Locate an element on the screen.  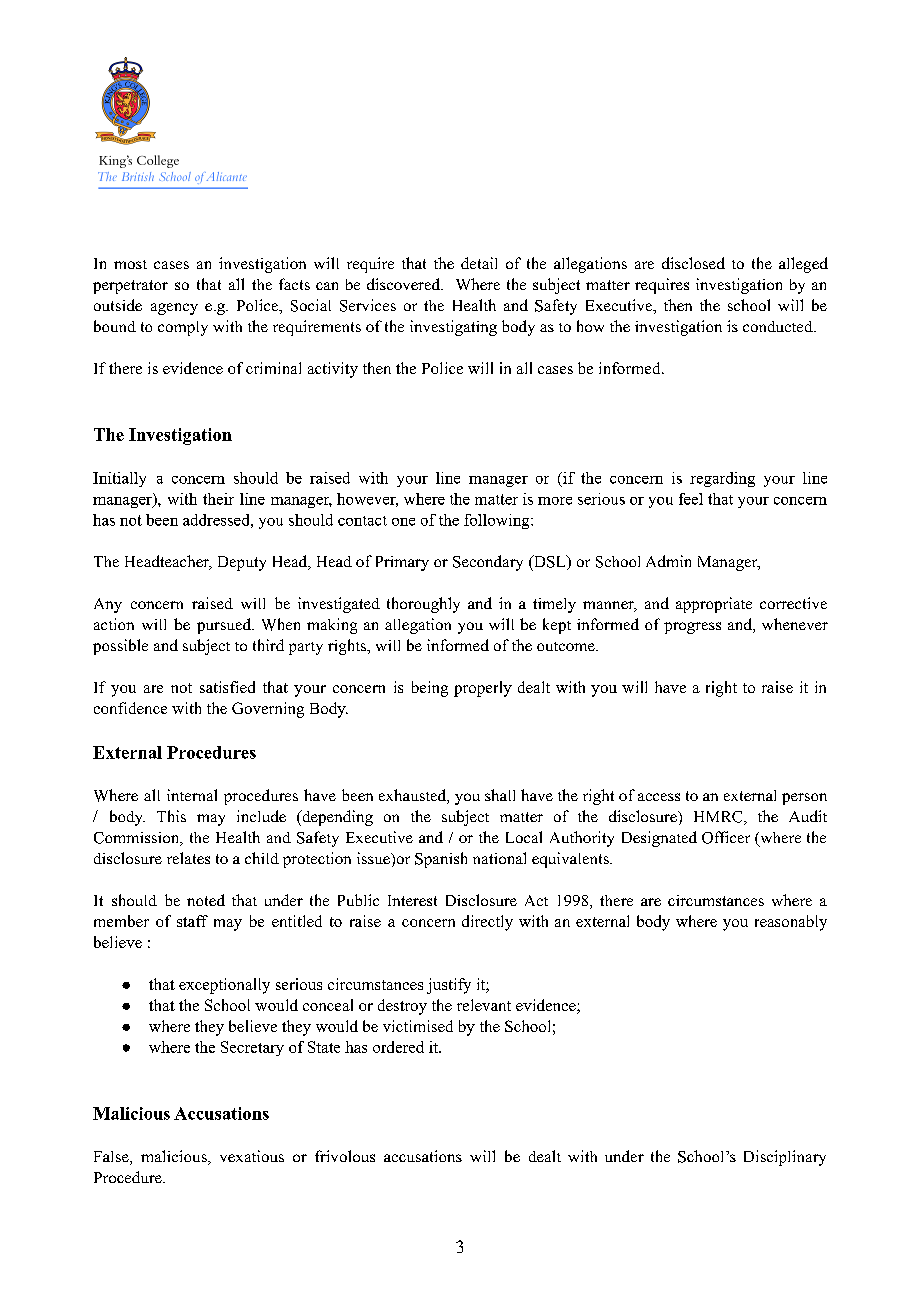
relates is located at coordinates (188, 858).
